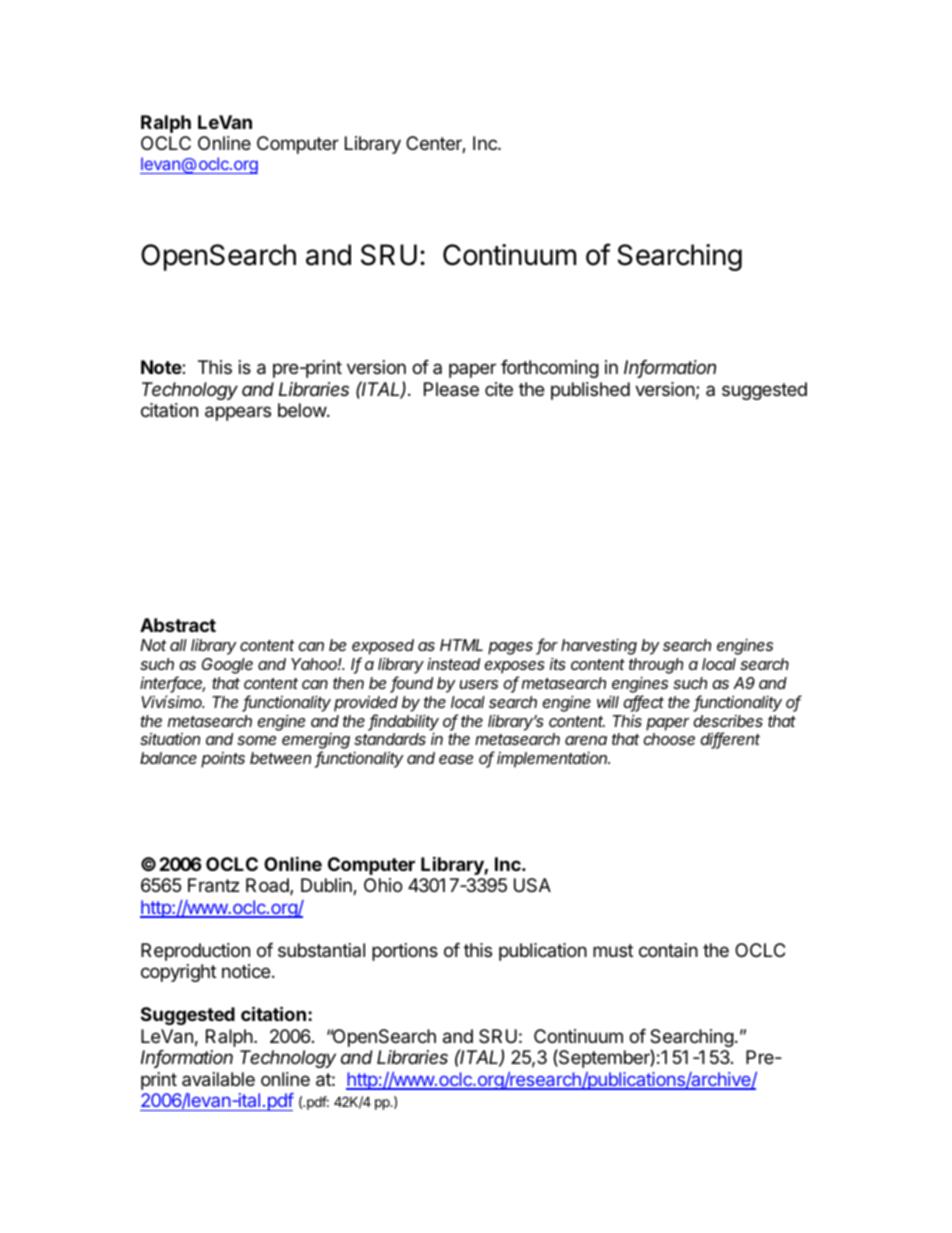 Image resolution: width=952 pixels, height=1233 pixels. I want to click on HTML, so click(461, 645).
